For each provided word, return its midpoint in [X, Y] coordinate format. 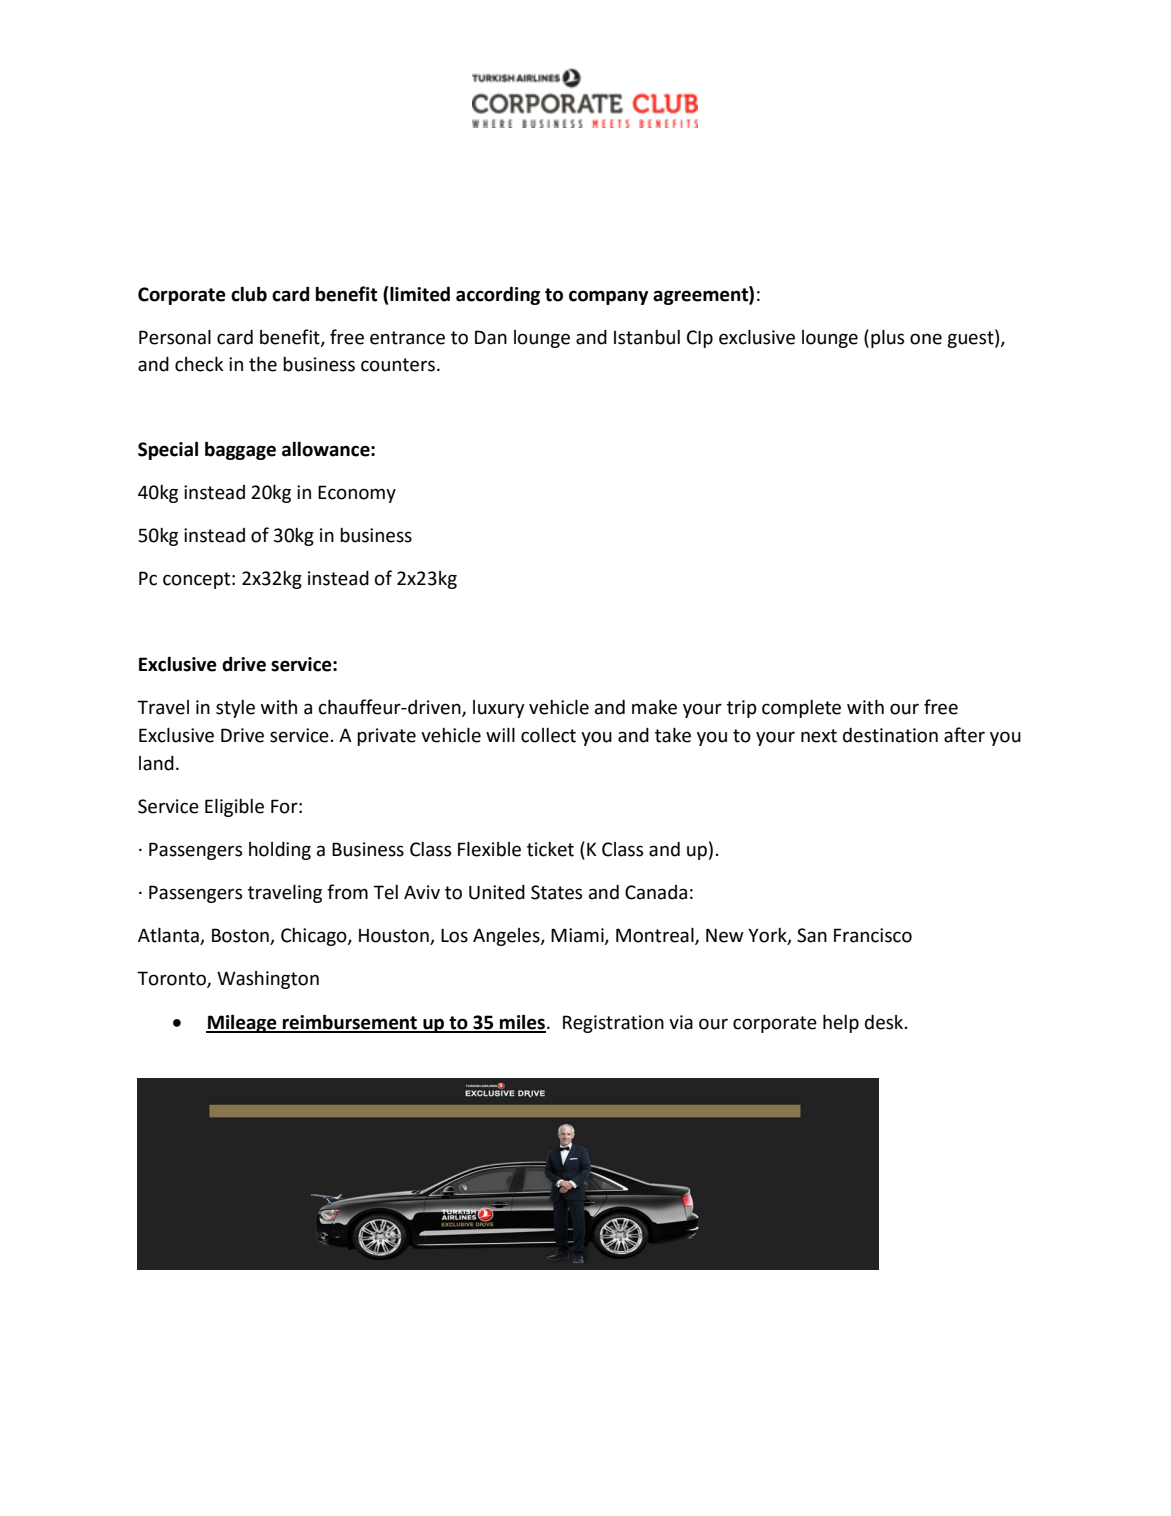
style [235, 709]
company [608, 297]
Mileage [242, 1023]
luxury [499, 709]
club [249, 294]
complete [801, 709]
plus [887, 339]
